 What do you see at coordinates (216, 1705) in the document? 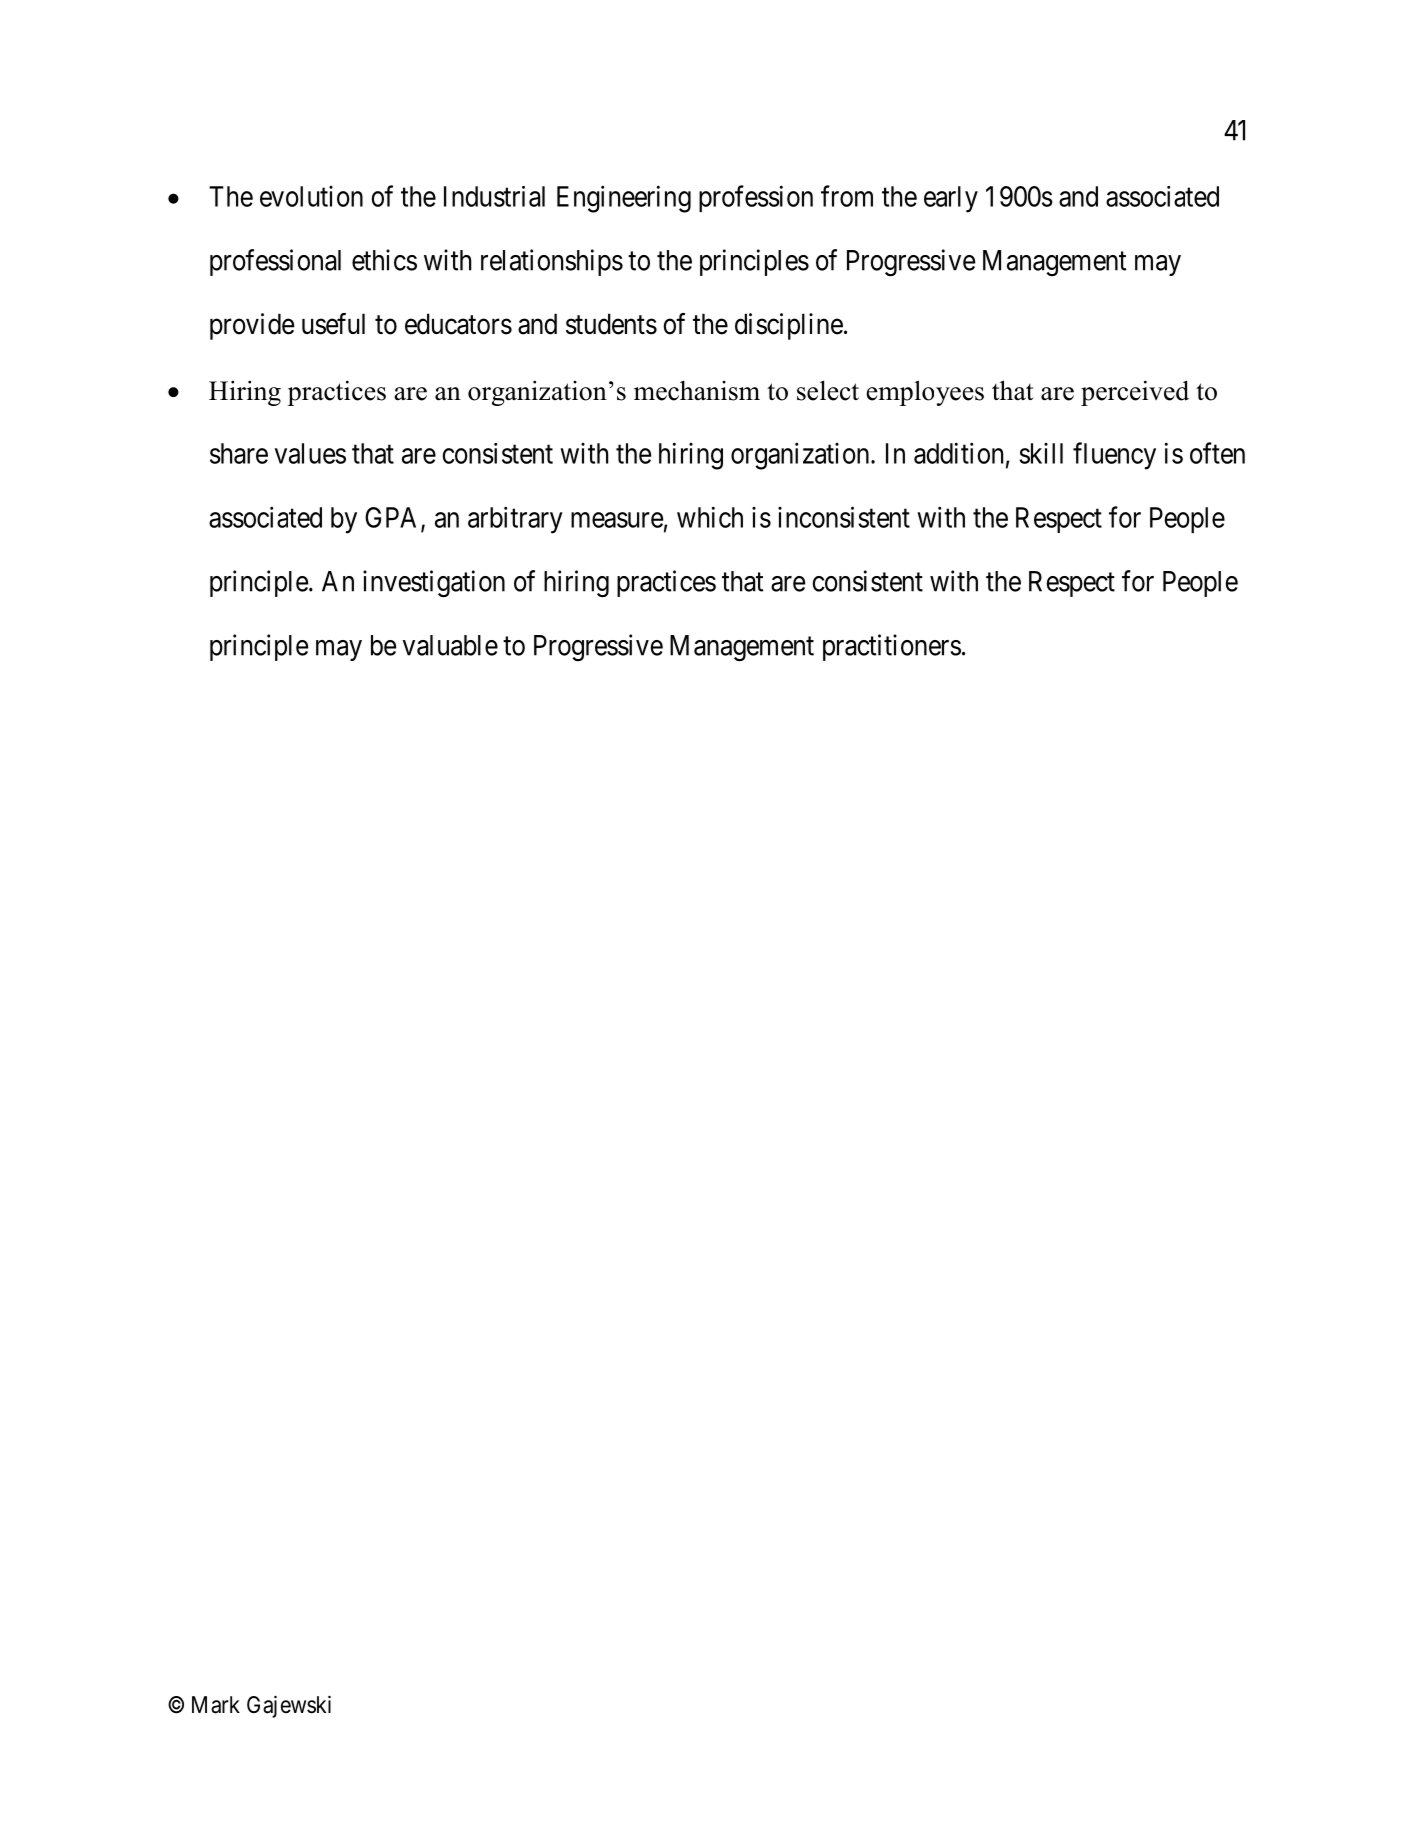
I see `Mark` at bounding box center [216, 1705].
